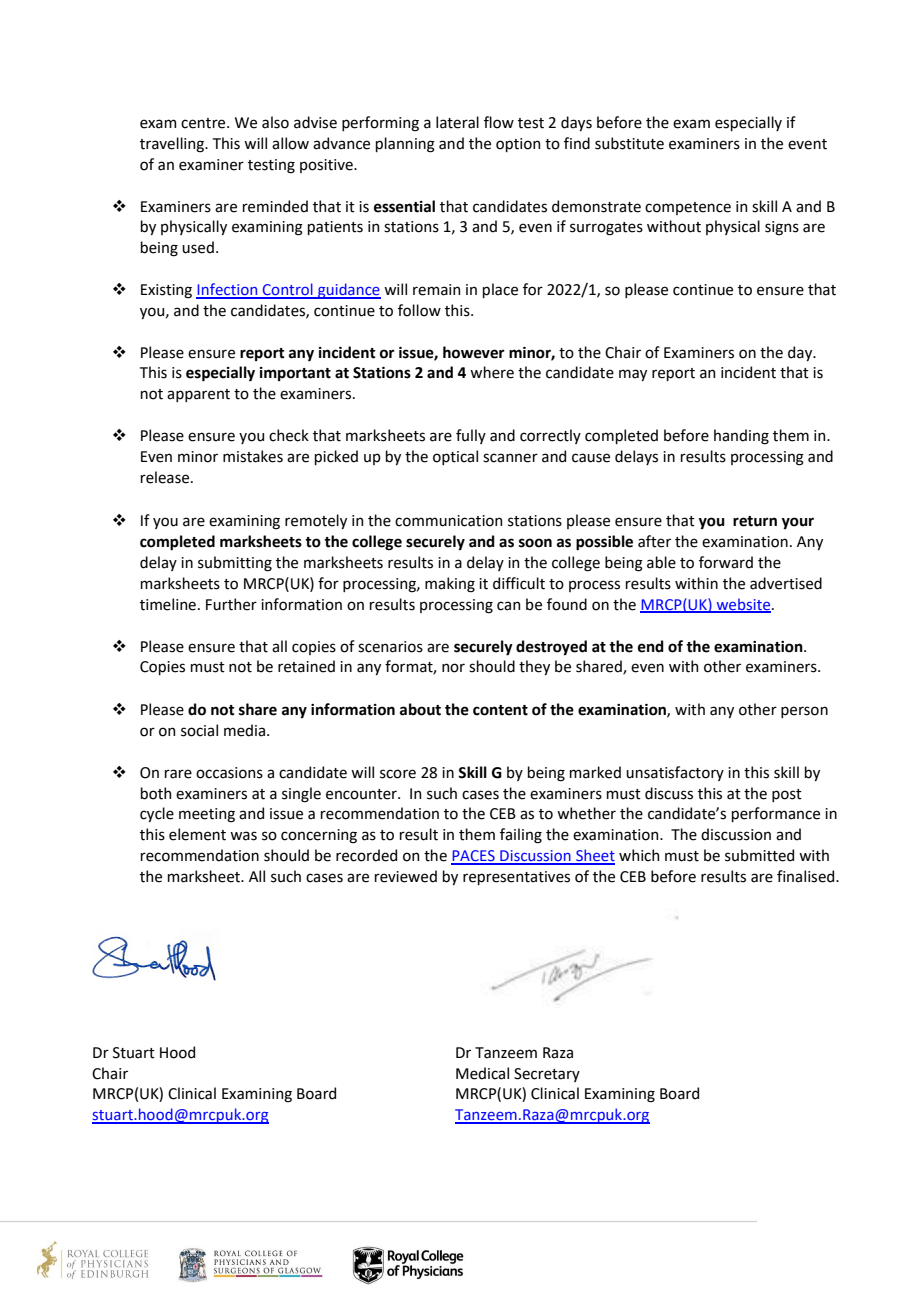  I want to click on handing, so click(741, 437).
